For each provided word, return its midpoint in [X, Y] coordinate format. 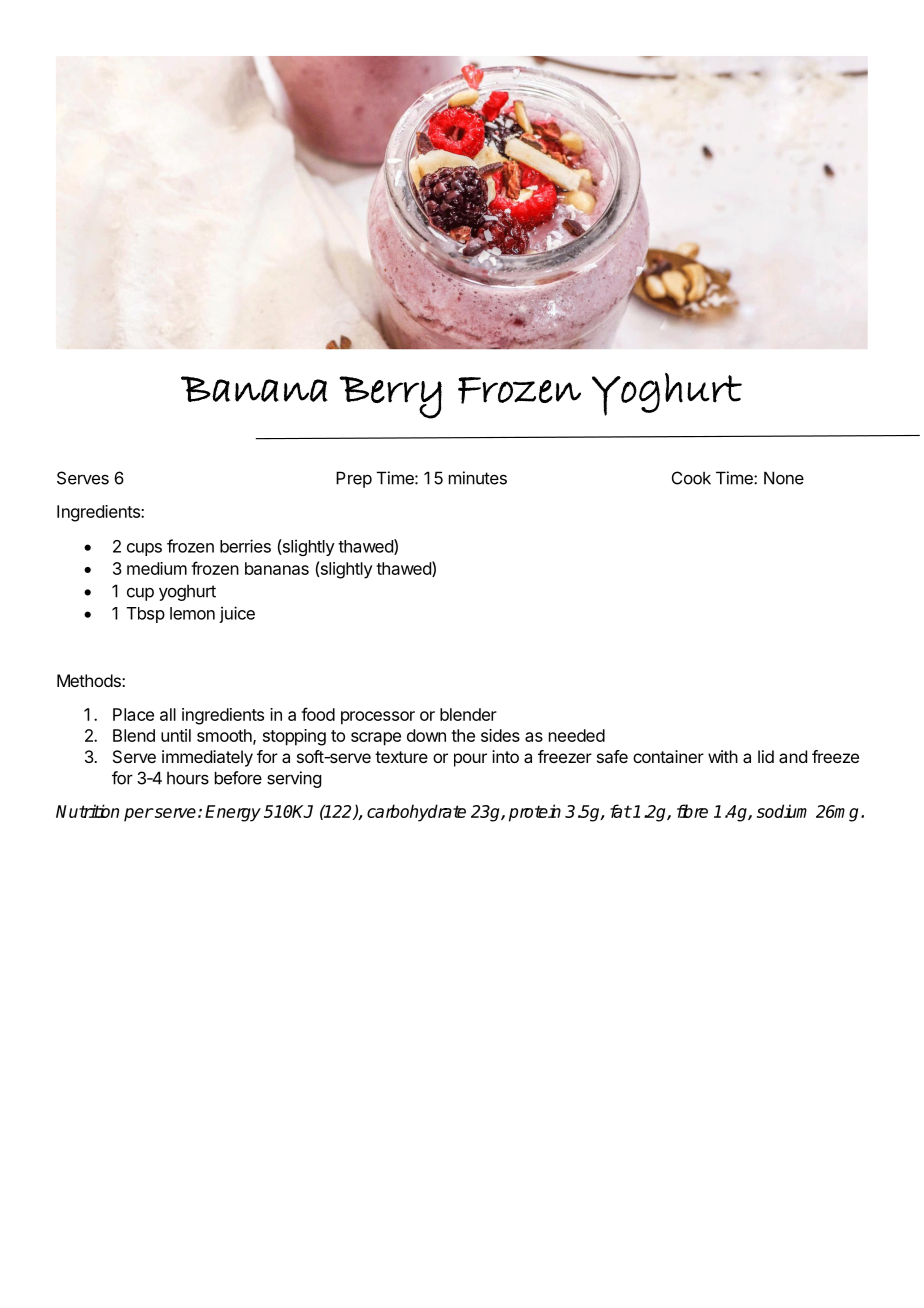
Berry [390, 397]
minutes [478, 478]
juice [237, 614]
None [784, 478]
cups [144, 549]
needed [577, 735]
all [168, 714]
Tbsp [146, 615]
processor [378, 718]
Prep [354, 479]
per [138, 815]
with [723, 756]
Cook [691, 478]
